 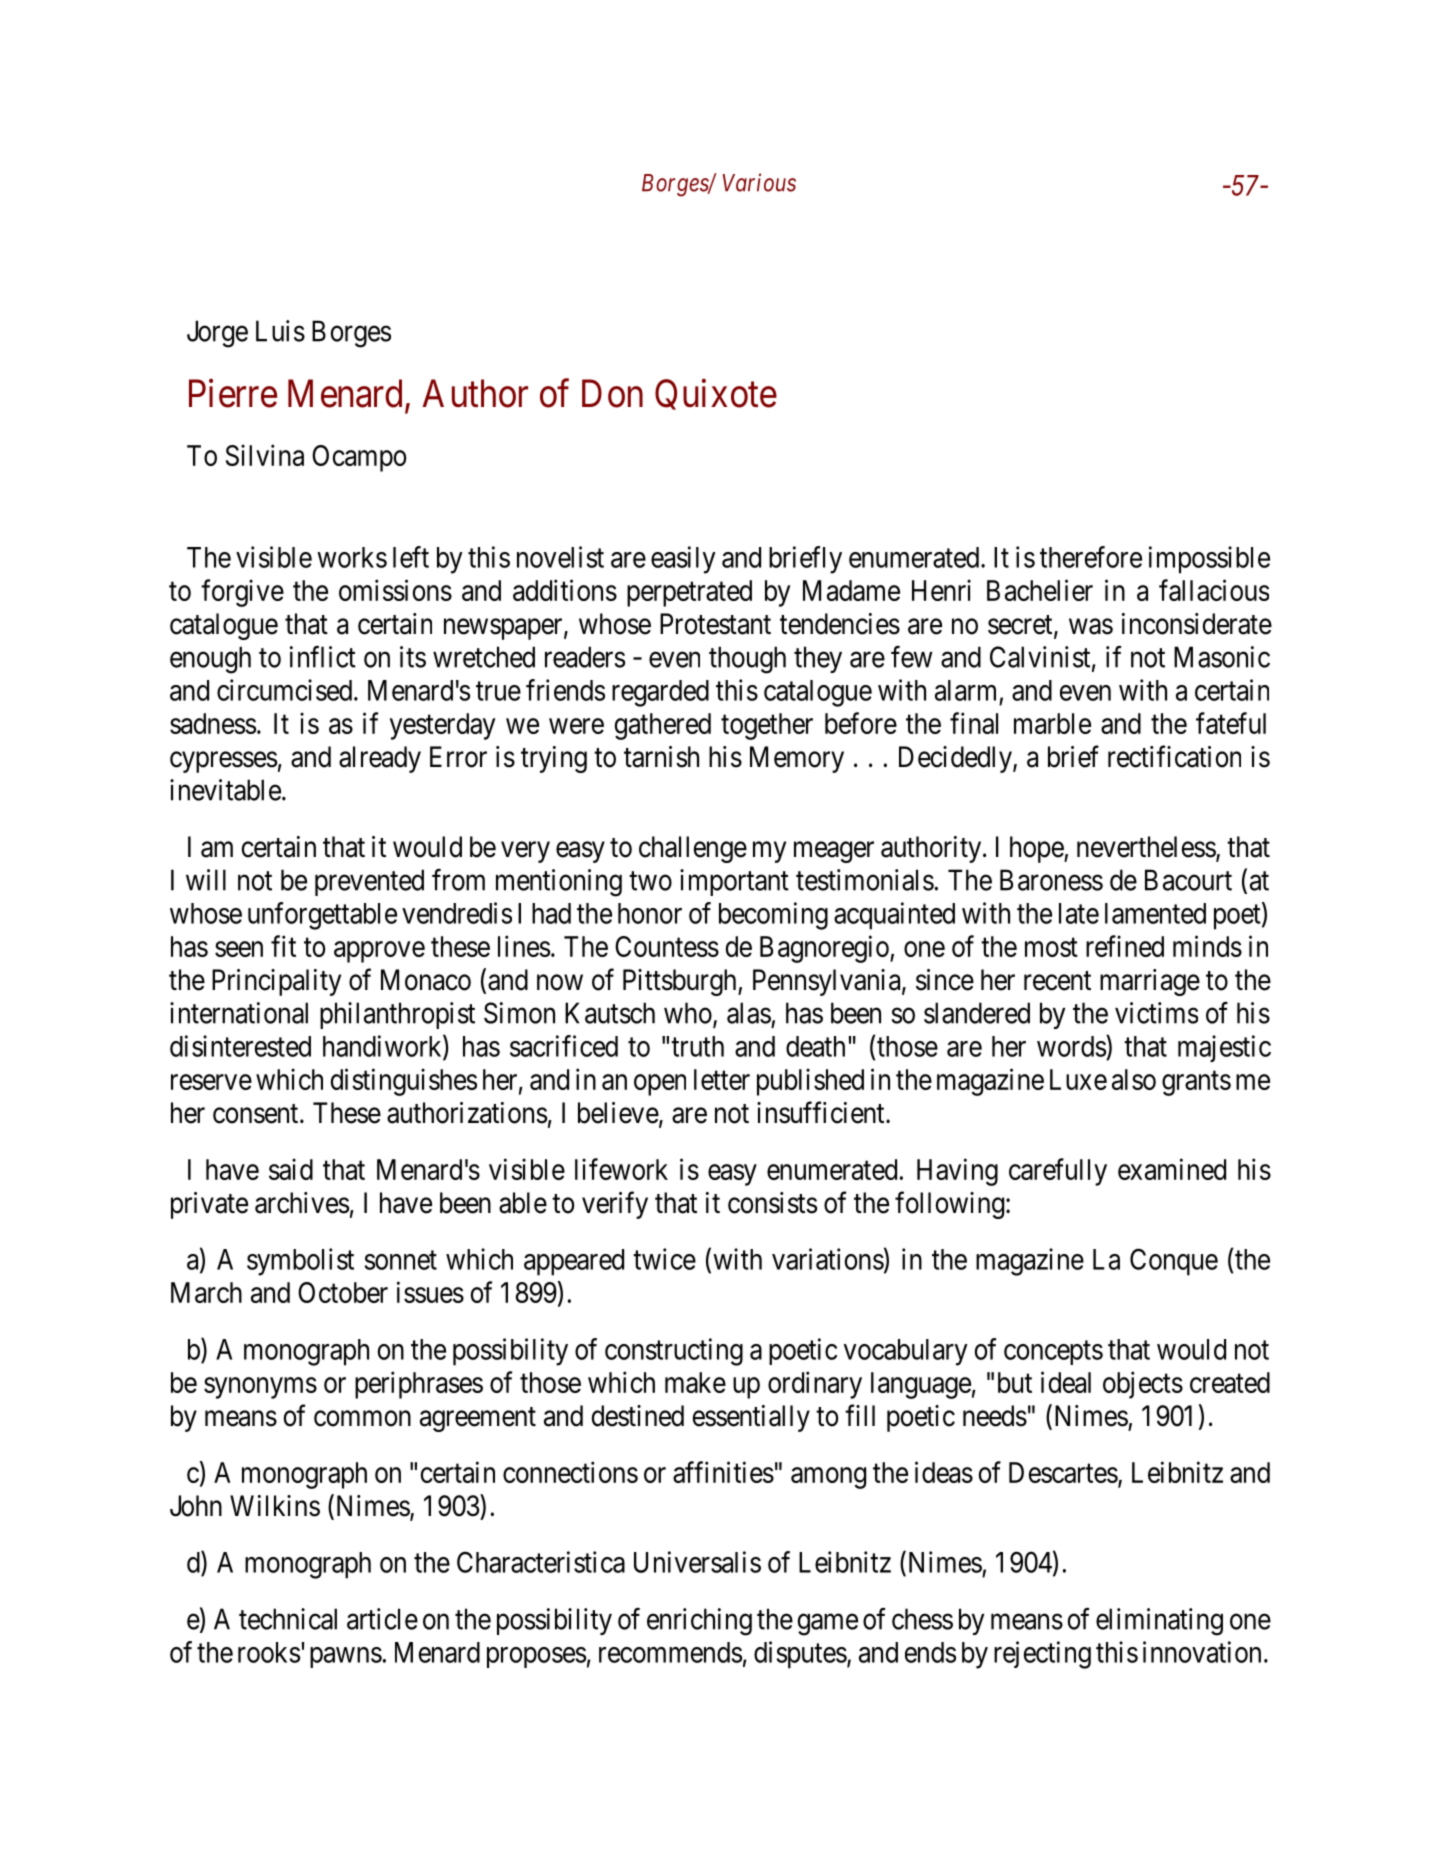 I want to click on omissions, so click(x=395, y=590).
